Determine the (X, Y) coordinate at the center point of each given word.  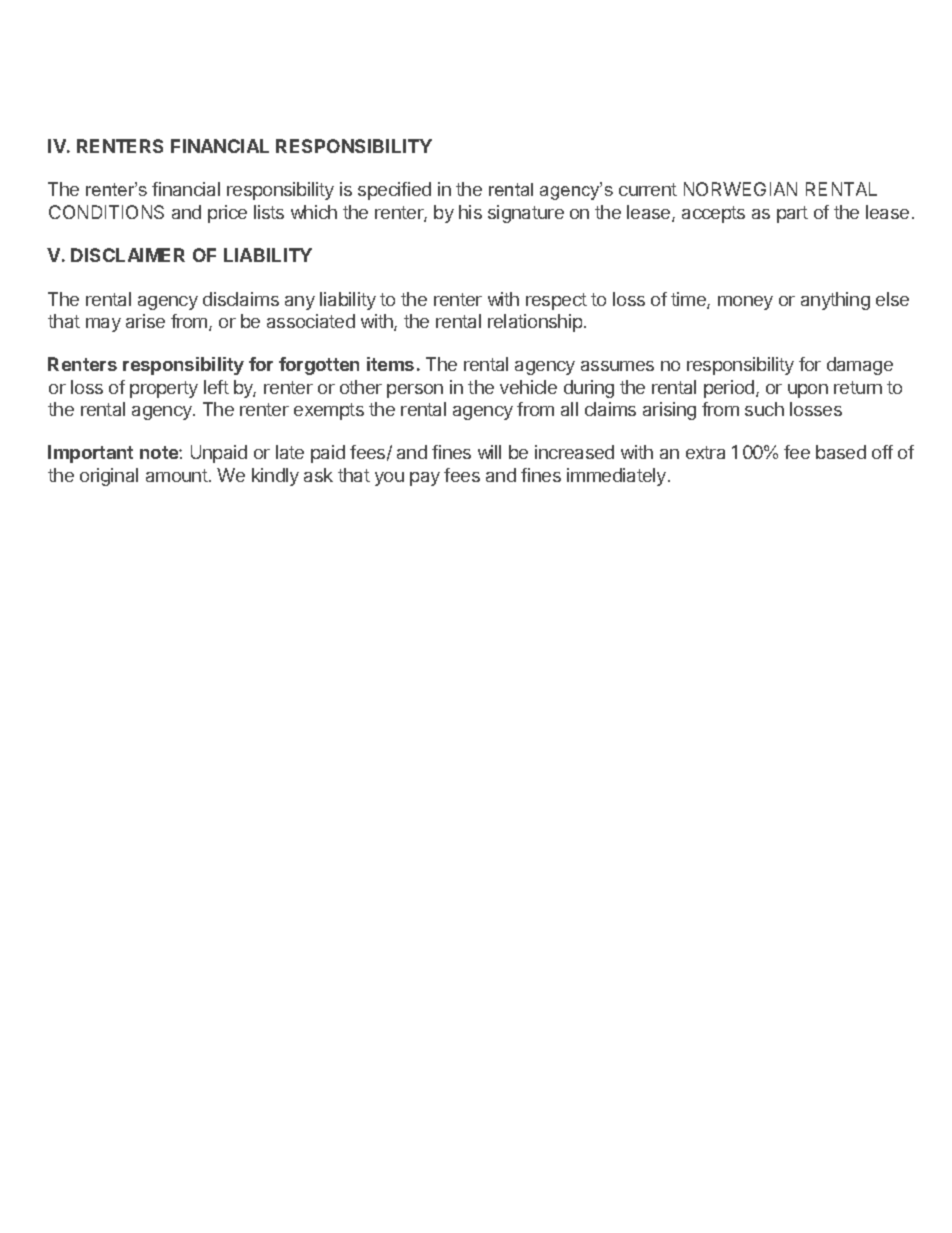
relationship (536, 323)
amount (178, 475)
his (470, 212)
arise (145, 321)
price (227, 214)
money (745, 303)
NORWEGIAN (740, 189)
